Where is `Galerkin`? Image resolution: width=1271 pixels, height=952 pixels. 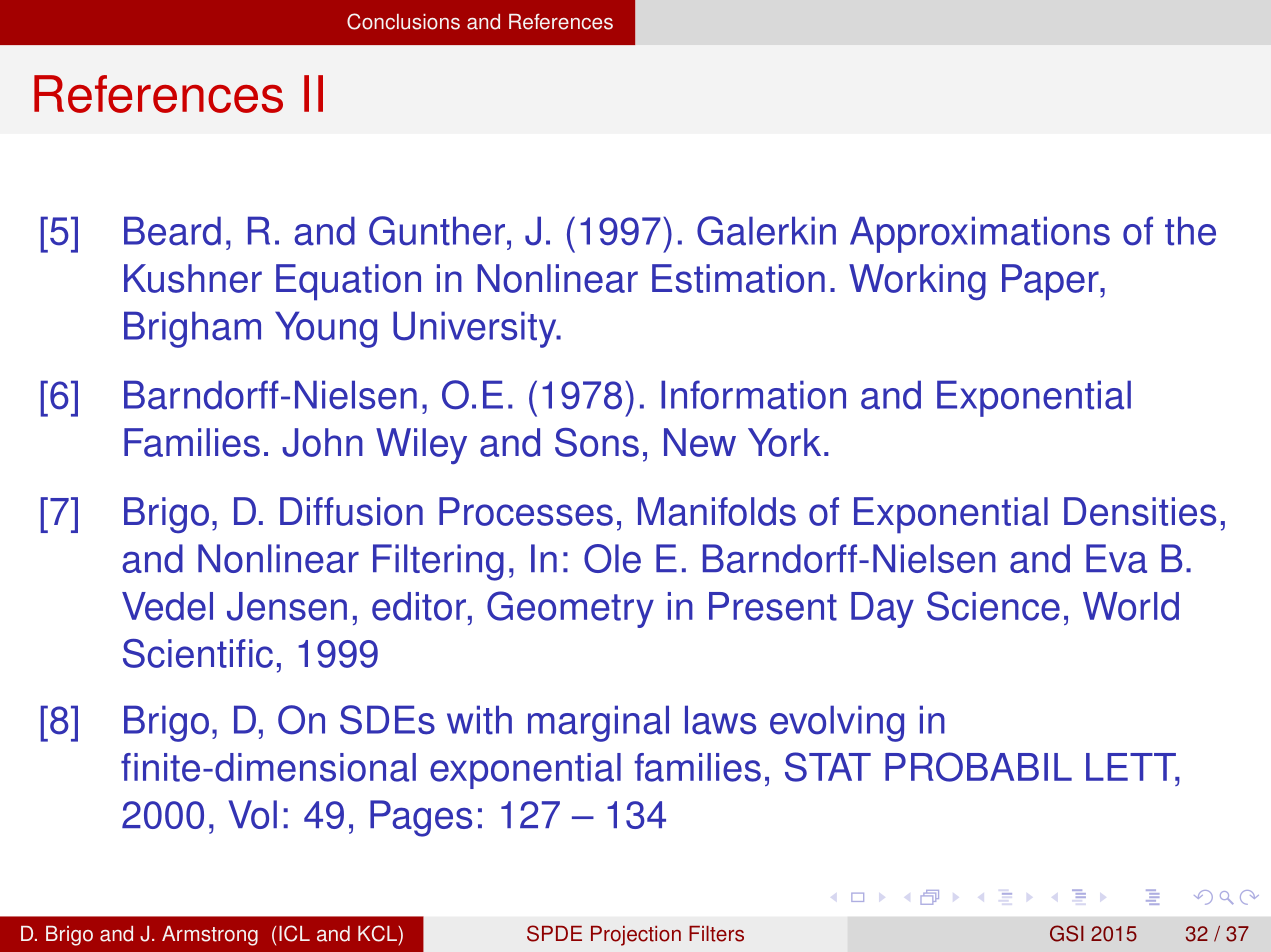
Galerkin is located at coordinates (766, 231).
